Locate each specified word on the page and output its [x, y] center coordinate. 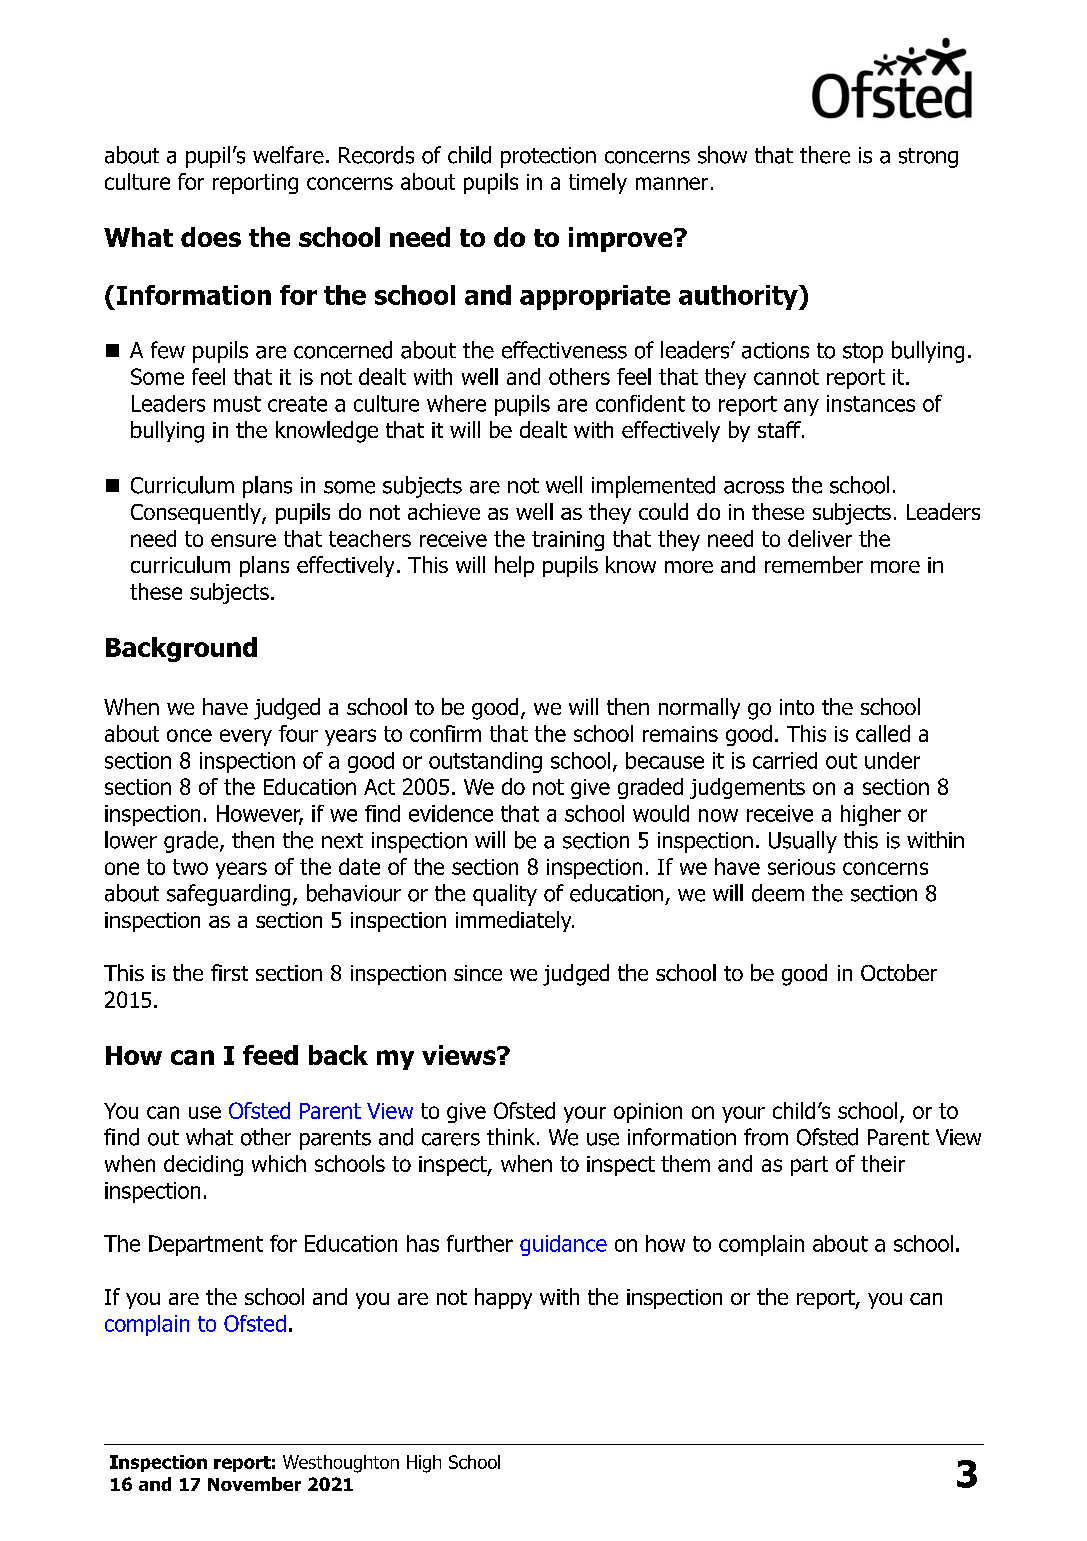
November [254, 1484]
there [825, 155]
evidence [451, 813]
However [260, 814]
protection [548, 157]
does [211, 237]
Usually [803, 842]
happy [503, 1298]
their [883, 1163]
